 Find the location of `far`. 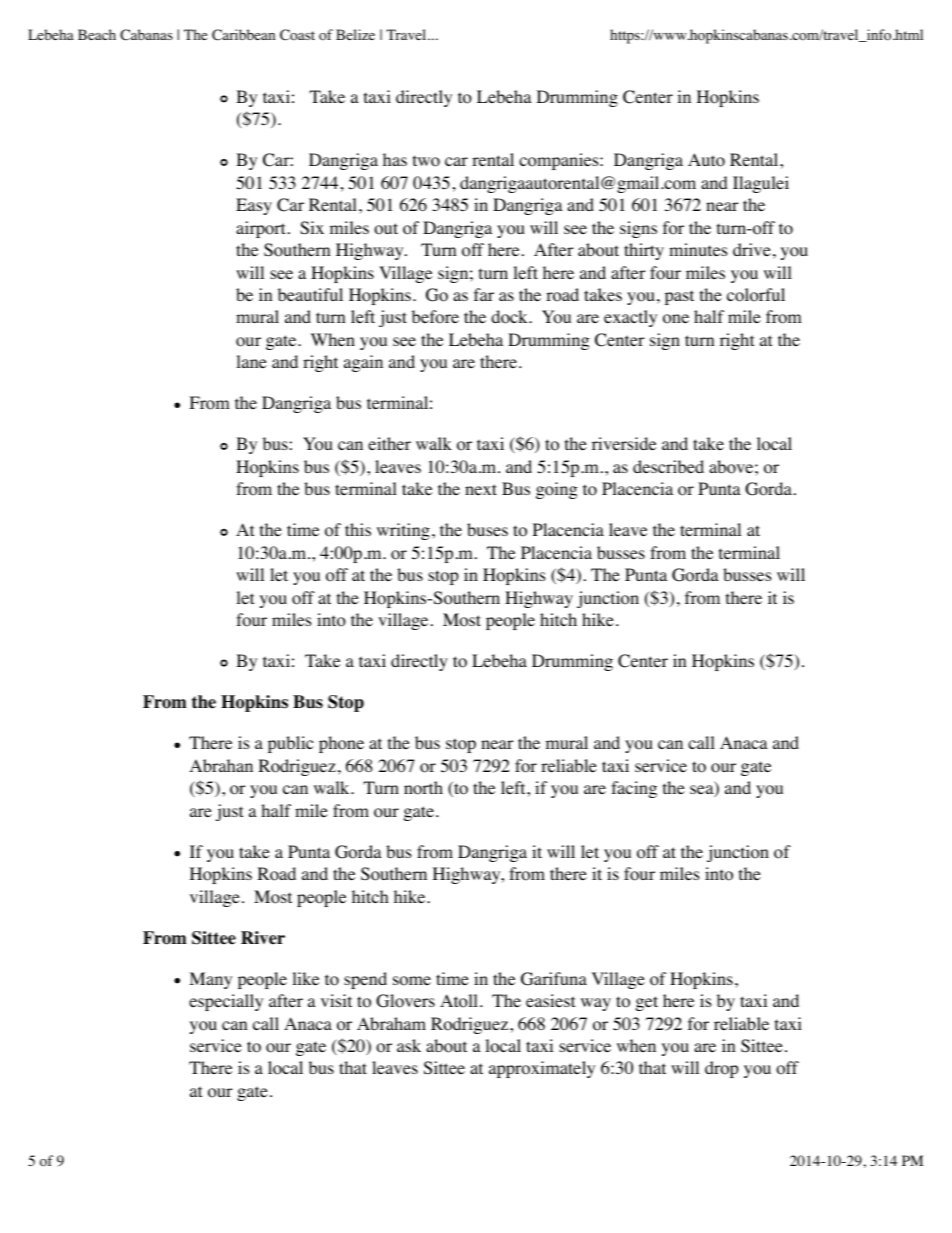

far is located at coordinates (484, 294).
